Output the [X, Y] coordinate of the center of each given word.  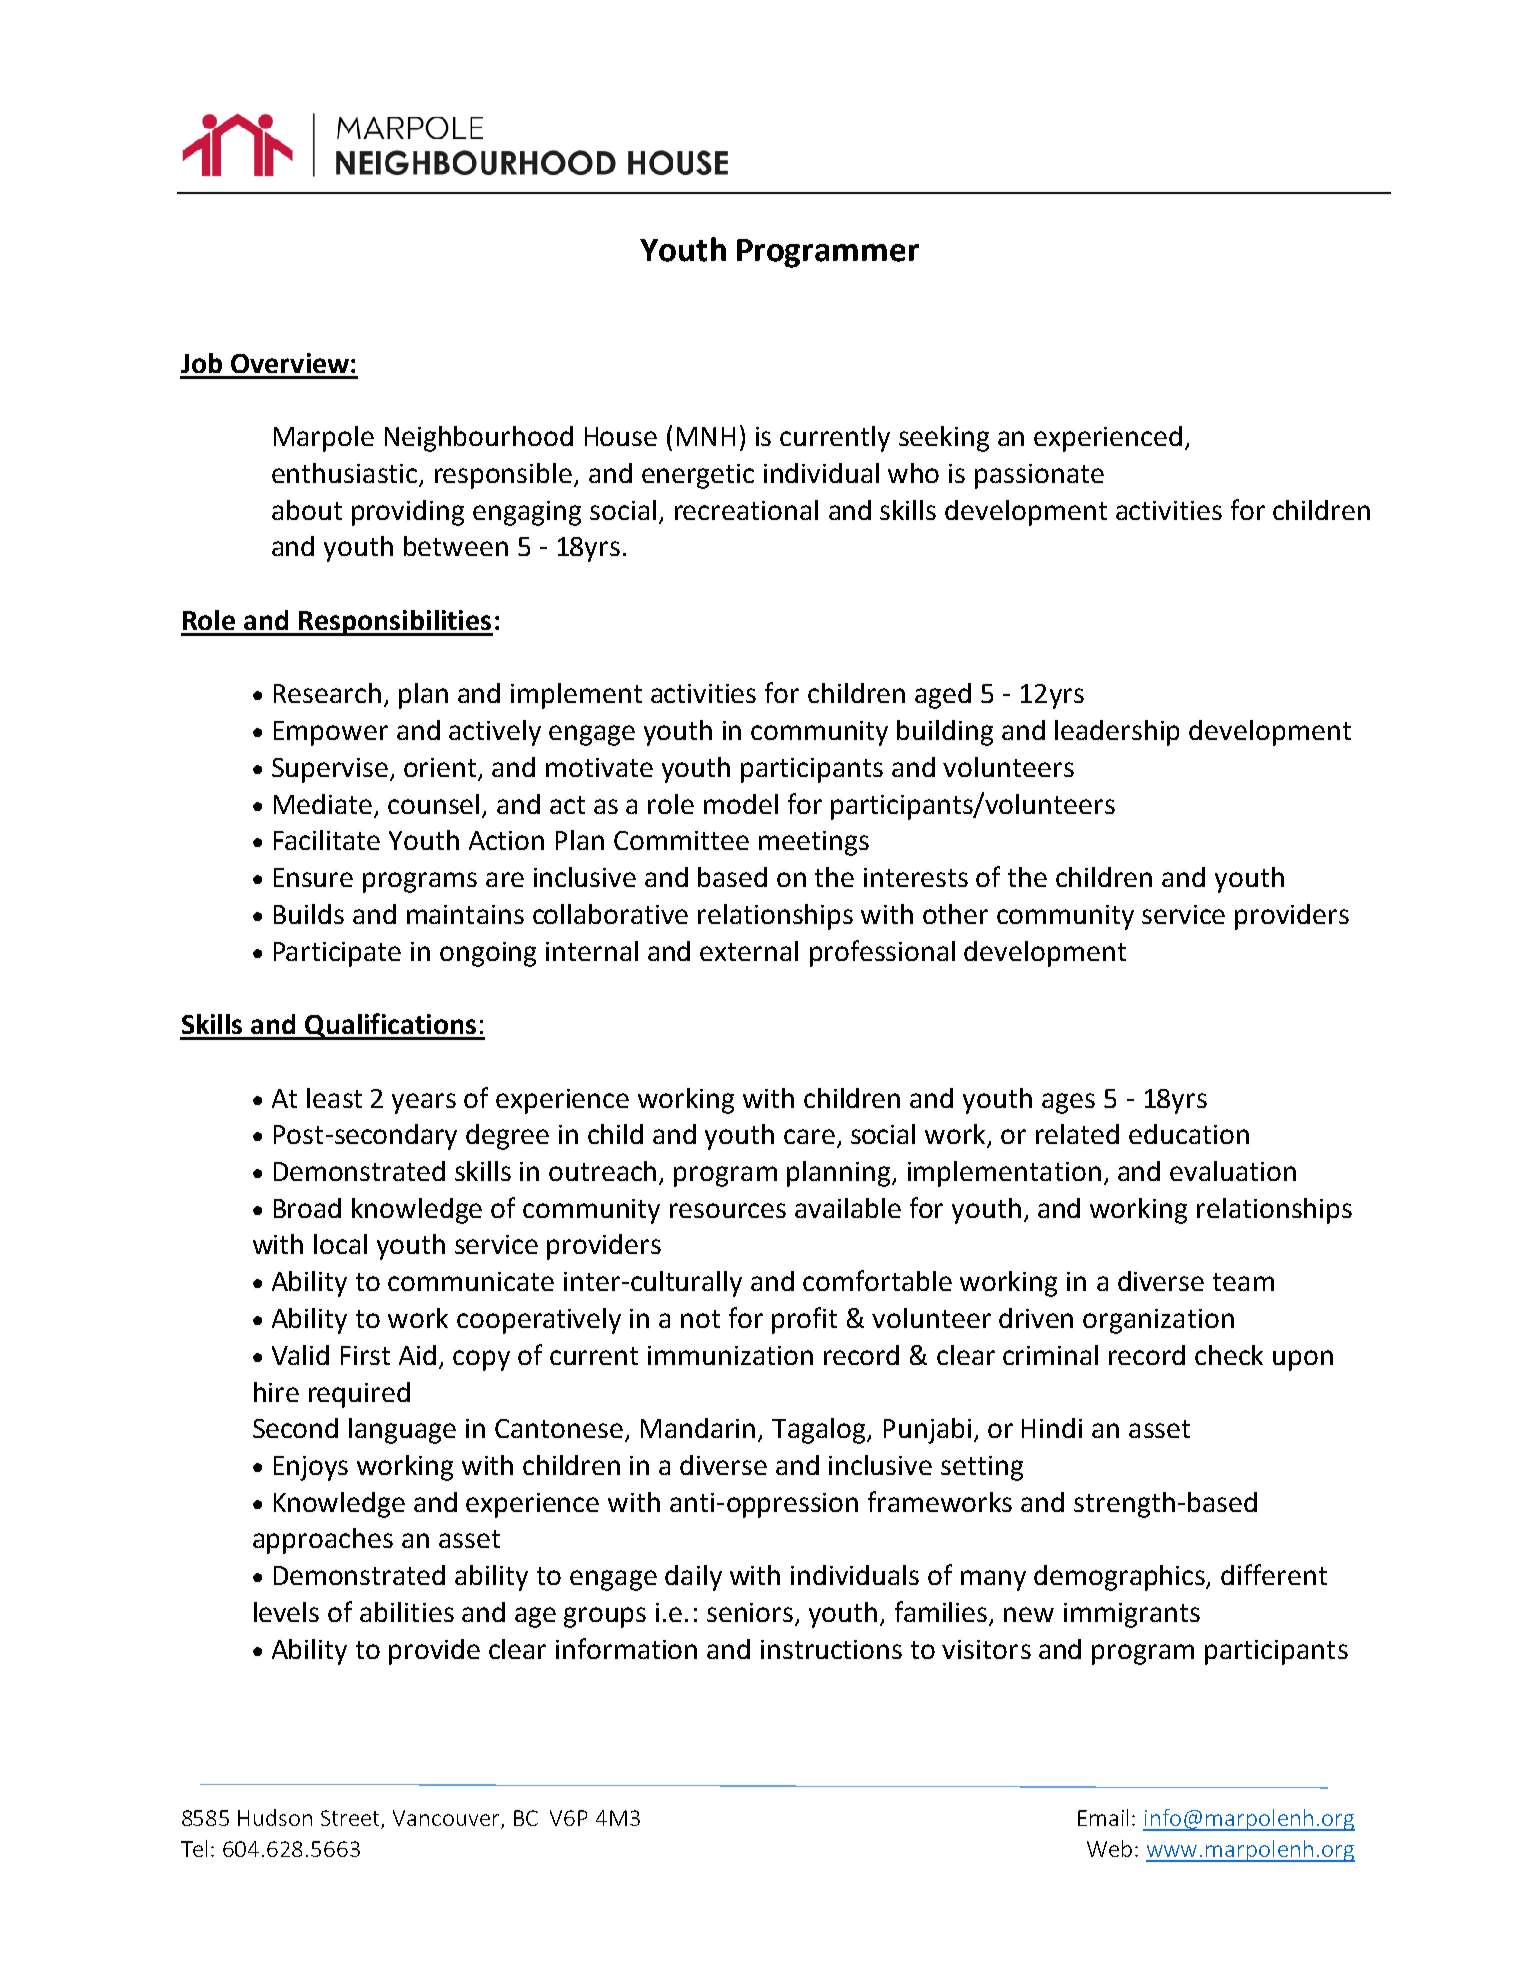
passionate [1039, 476]
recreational [746, 510]
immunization [730, 1355]
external [749, 951]
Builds [309, 914]
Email [1103, 1817]
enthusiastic [346, 474]
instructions [831, 1649]
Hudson [275, 1817]
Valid [300, 1355]
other [955, 914]
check [1229, 1355]
